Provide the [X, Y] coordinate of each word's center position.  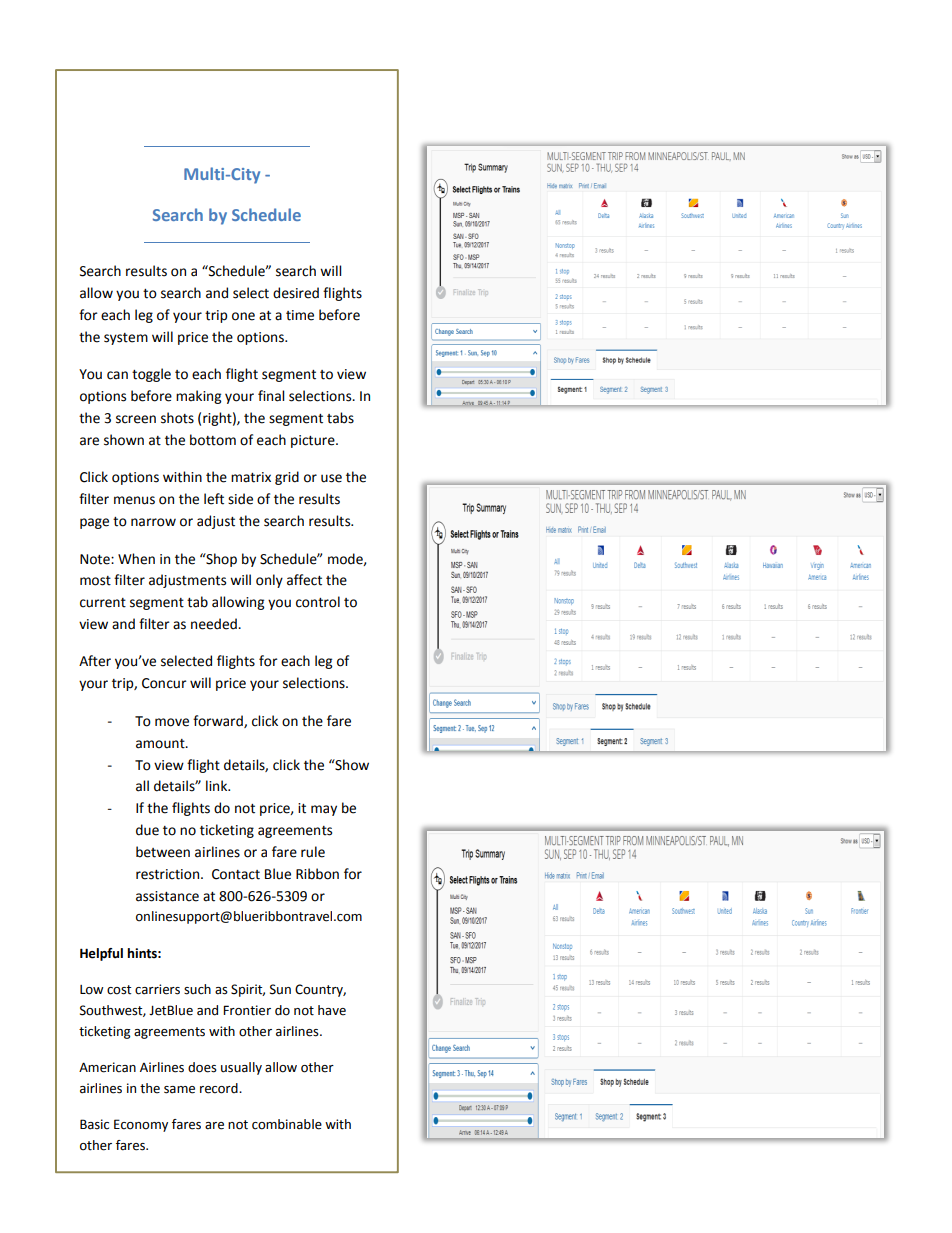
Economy [141, 1125]
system [126, 339]
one [243, 316]
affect [304, 580]
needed [215, 624]
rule [313, 852]
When [136, 559]
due [147, 830]
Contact [236, 874]
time [300, 315]
